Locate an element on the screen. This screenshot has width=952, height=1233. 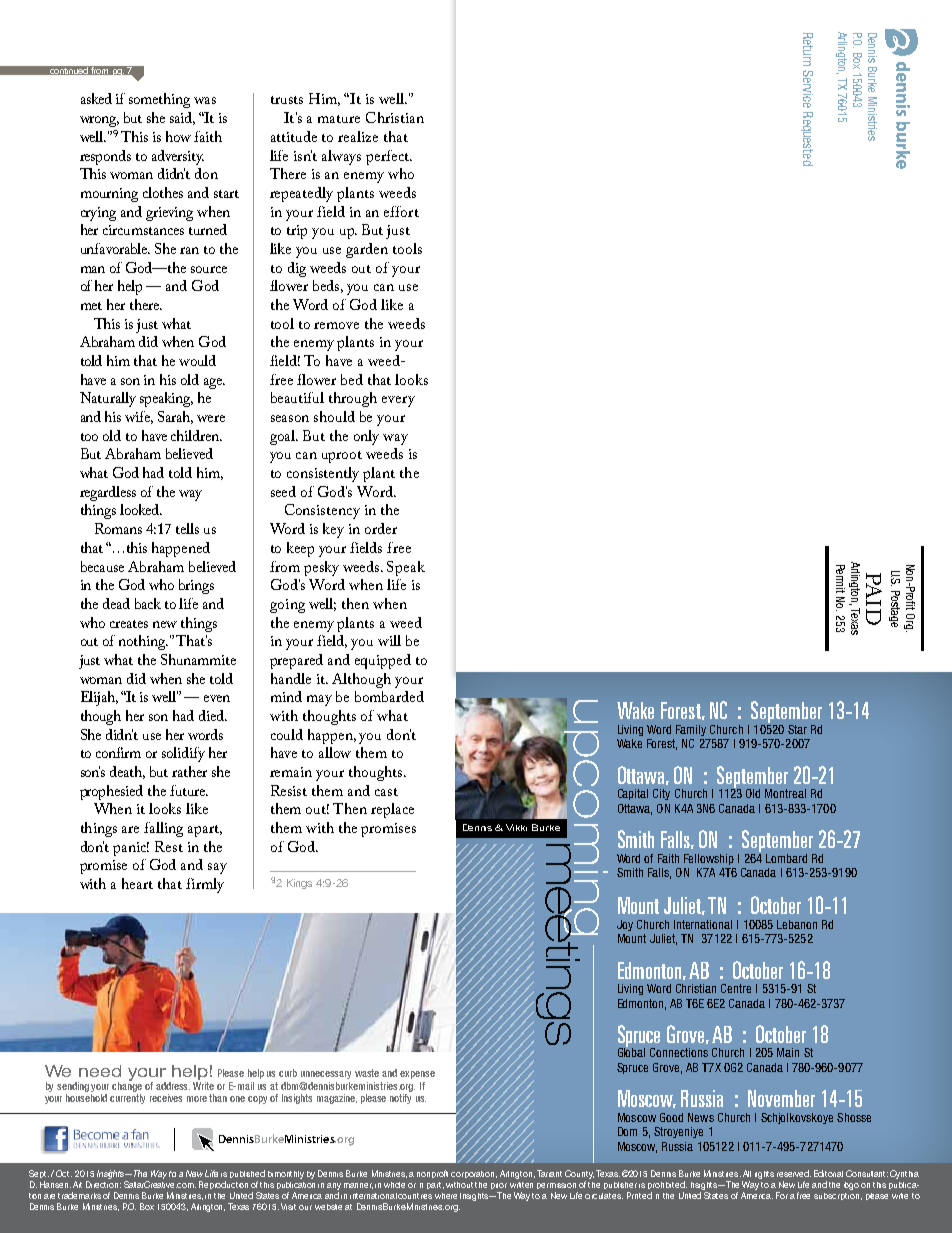
looked is located at coordinates (141, 509).
